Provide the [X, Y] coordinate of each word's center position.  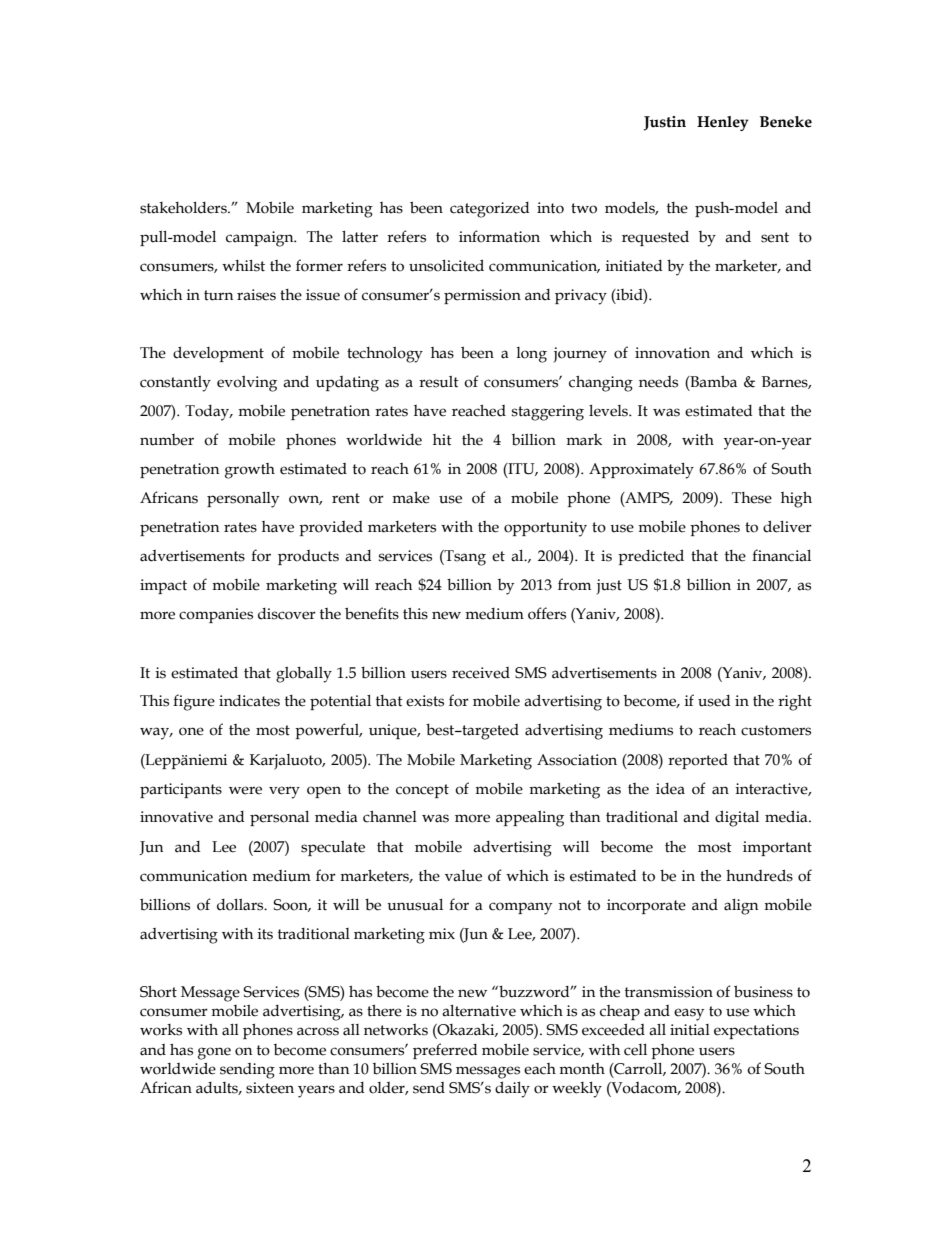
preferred [445, 1051]
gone [214, 1053]
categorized [490, 210]
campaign [261, 239]
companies [216, 615]
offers [547, 613]
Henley [723, 123]
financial [781, 555]
